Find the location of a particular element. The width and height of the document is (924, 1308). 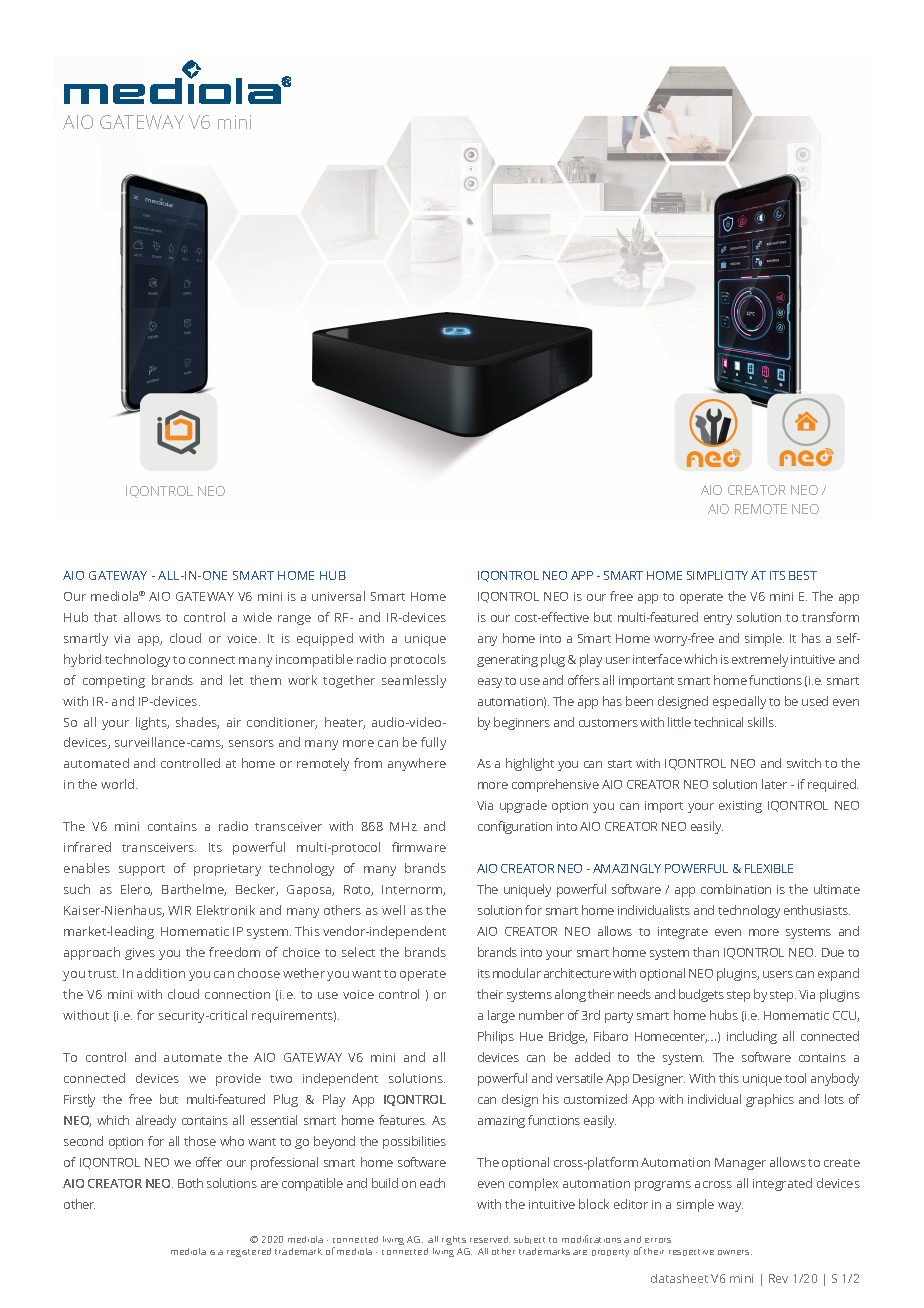

universal is located at coordinates (338, 596).
